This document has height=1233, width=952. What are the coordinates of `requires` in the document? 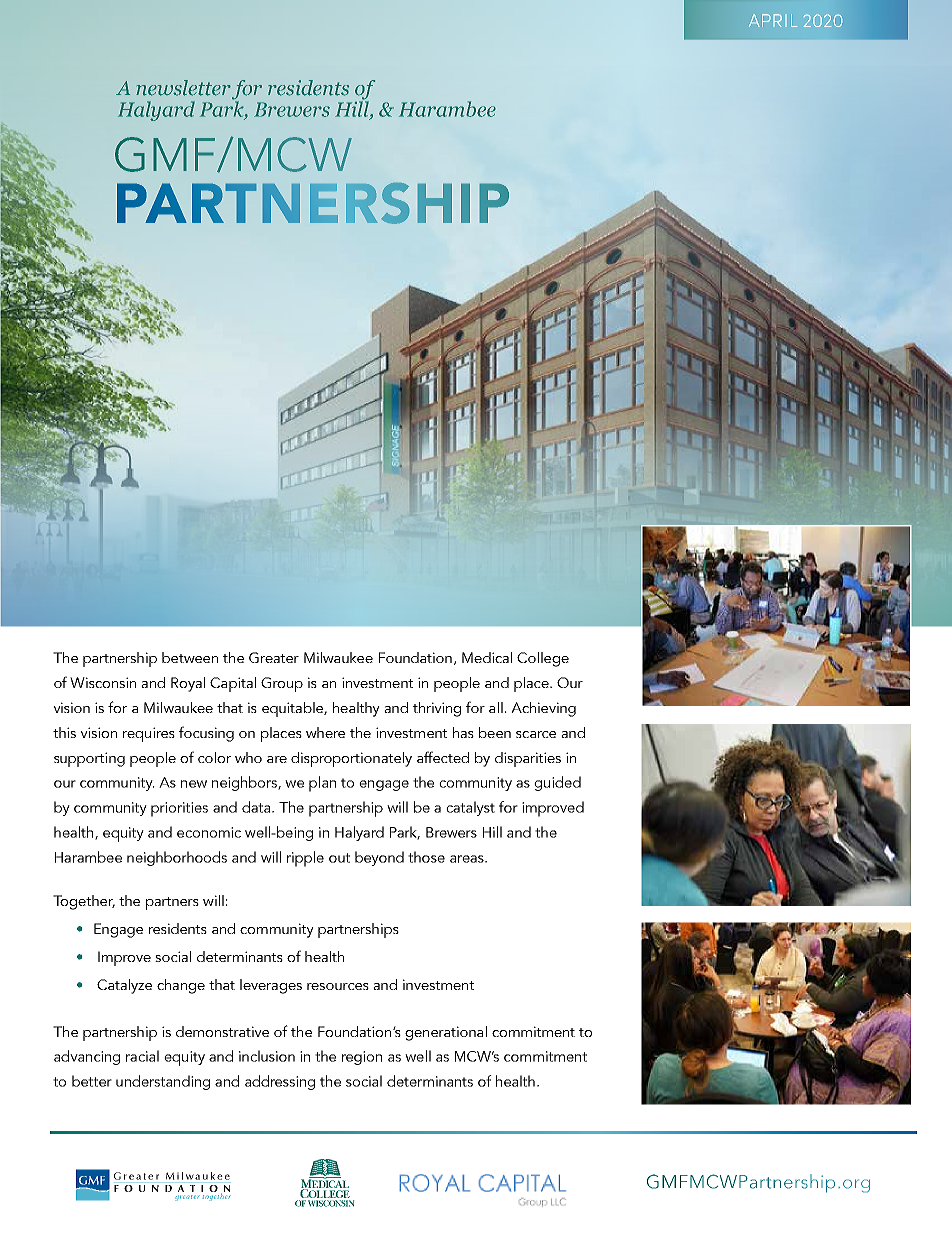 It's located at (149, 734).
